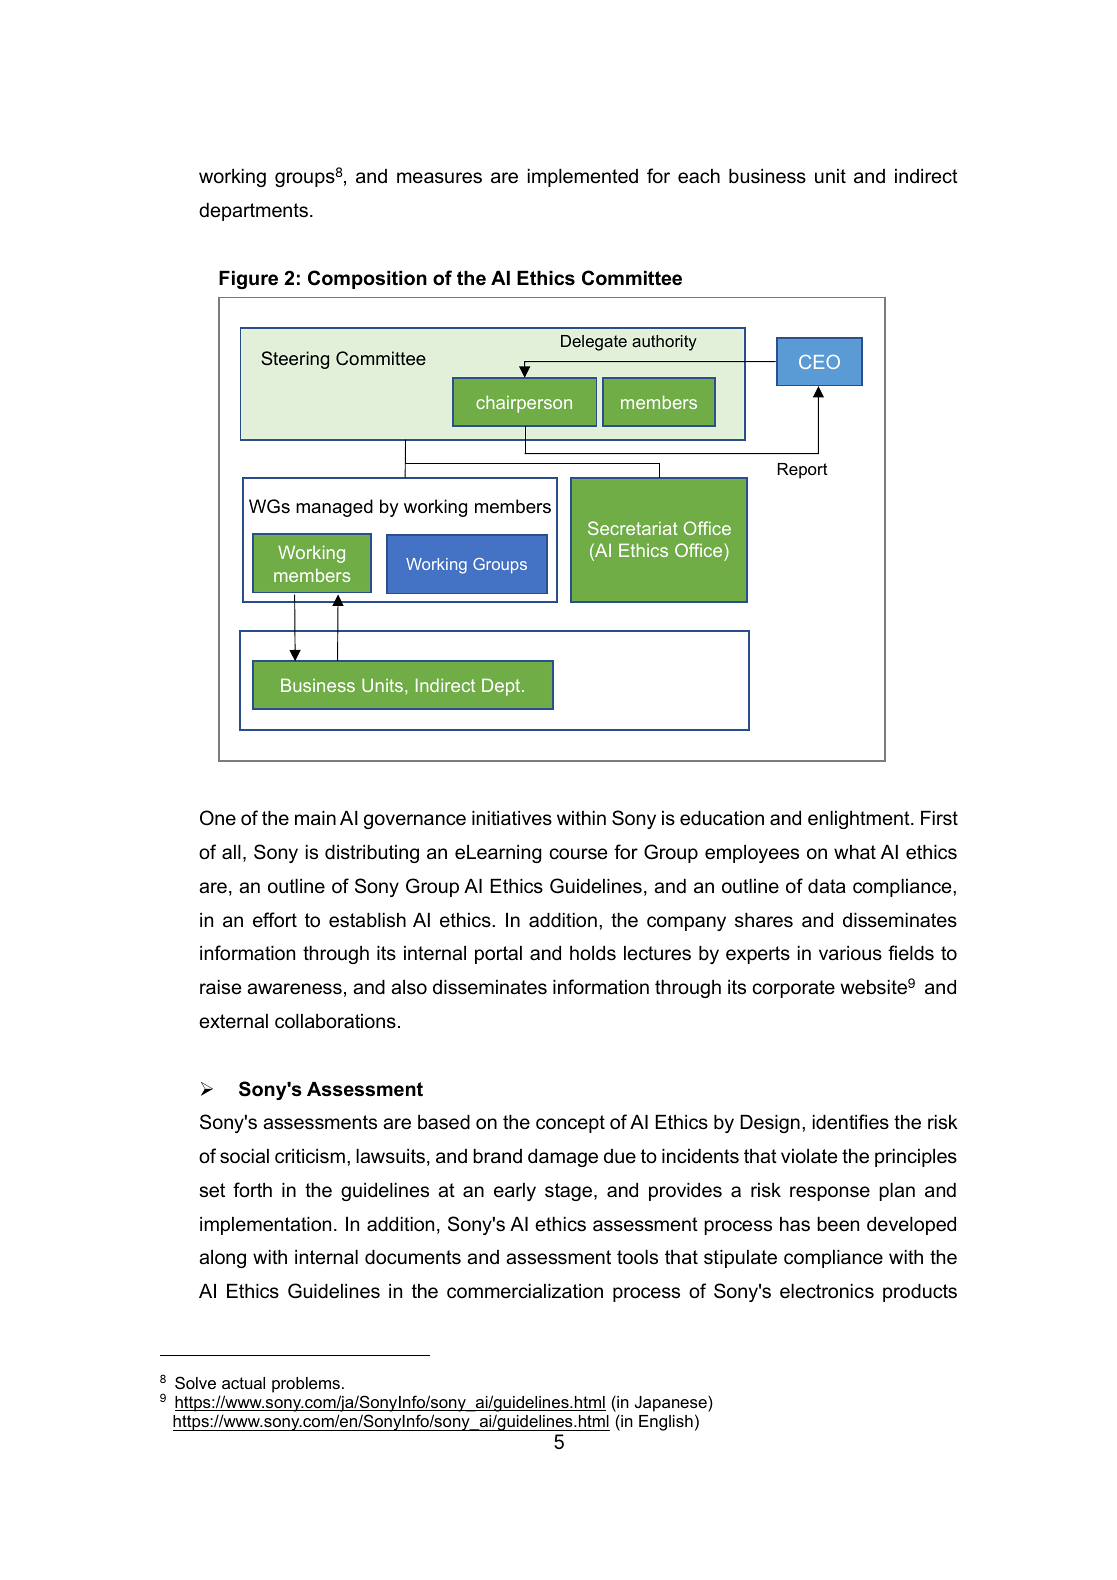  What do you see at coordinates (306, 1385) in the screenshot?
I see `problems` at bounding box center [306, 1385].
